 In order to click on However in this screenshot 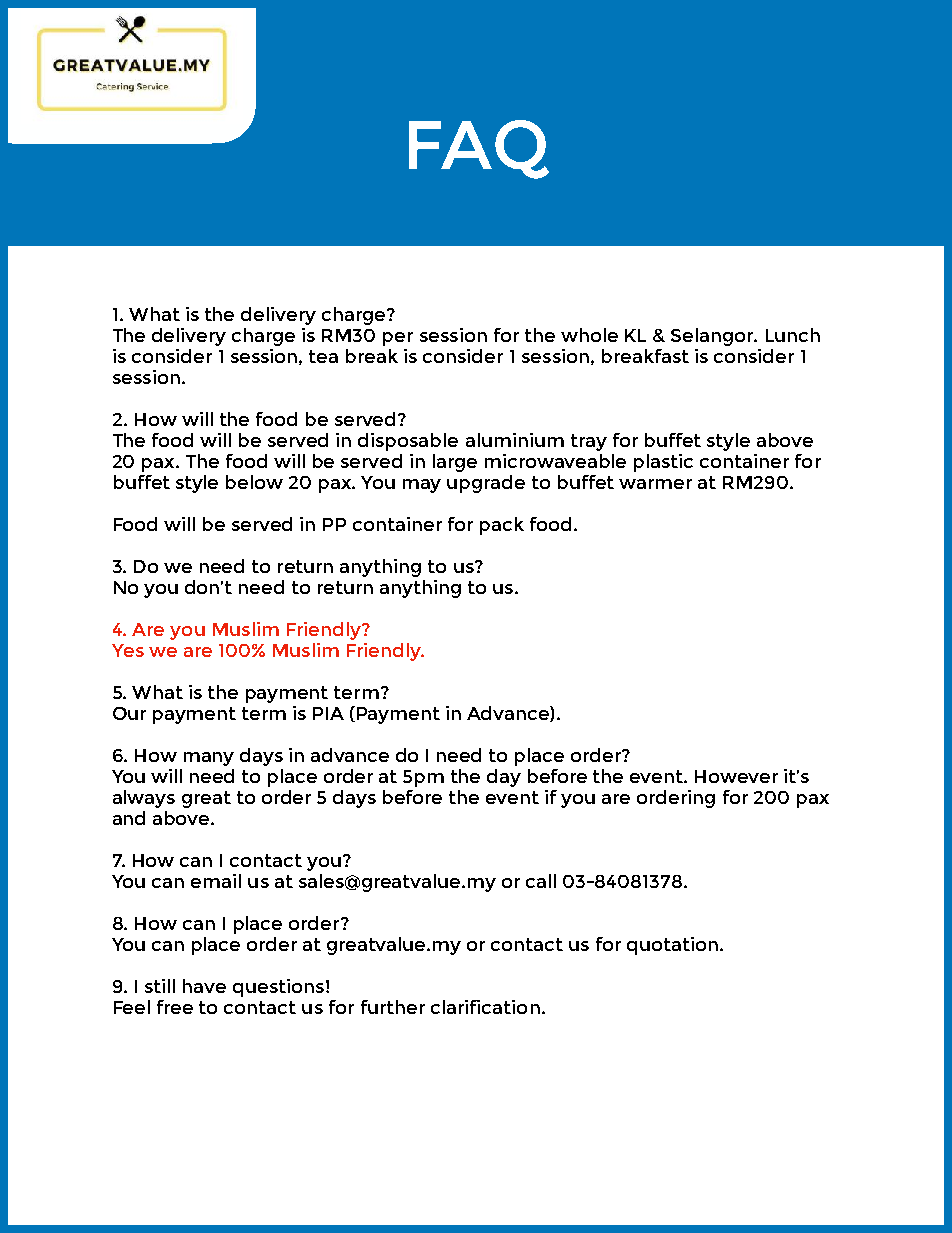, I will do `click(736, 776)`.
